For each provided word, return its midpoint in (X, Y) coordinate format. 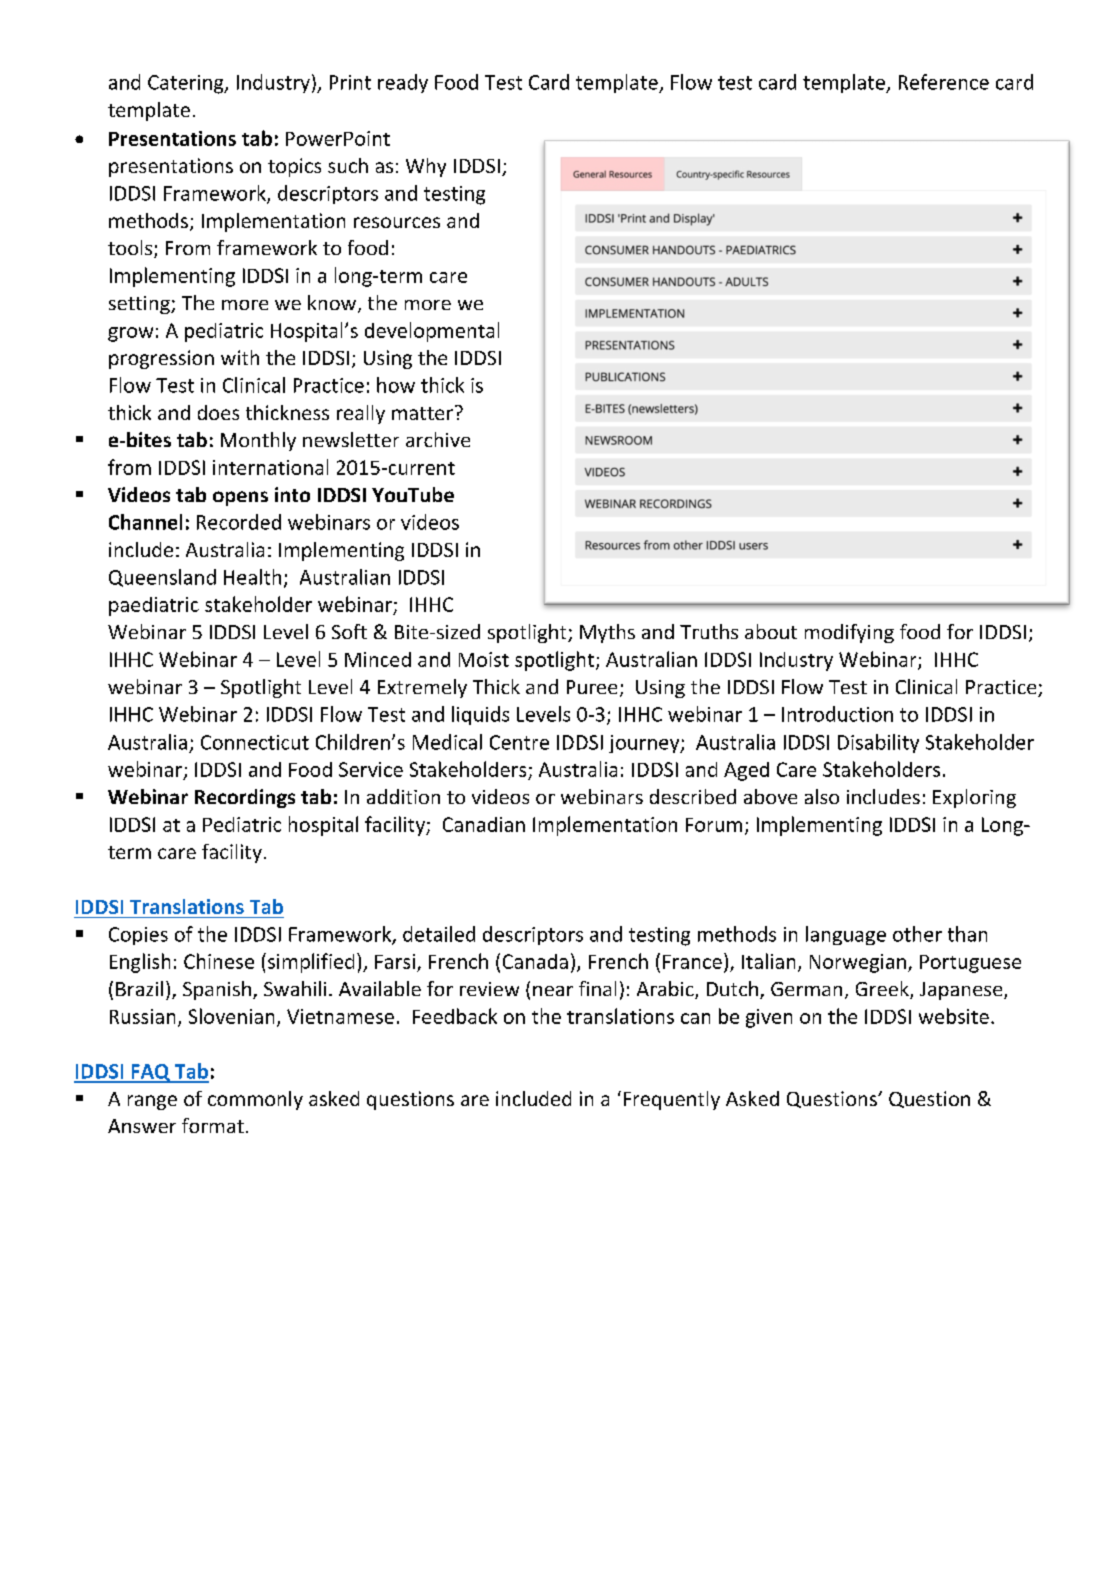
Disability (878, 743)
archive (438, 439)
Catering (187, 84)
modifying (849, 633)
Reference (944, 82)
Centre (519, 742)
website (954, 1016)
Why (426, 167)
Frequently (672, 1100)
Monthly (258, 441)
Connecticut (255, 742)
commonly (255, 1100)
